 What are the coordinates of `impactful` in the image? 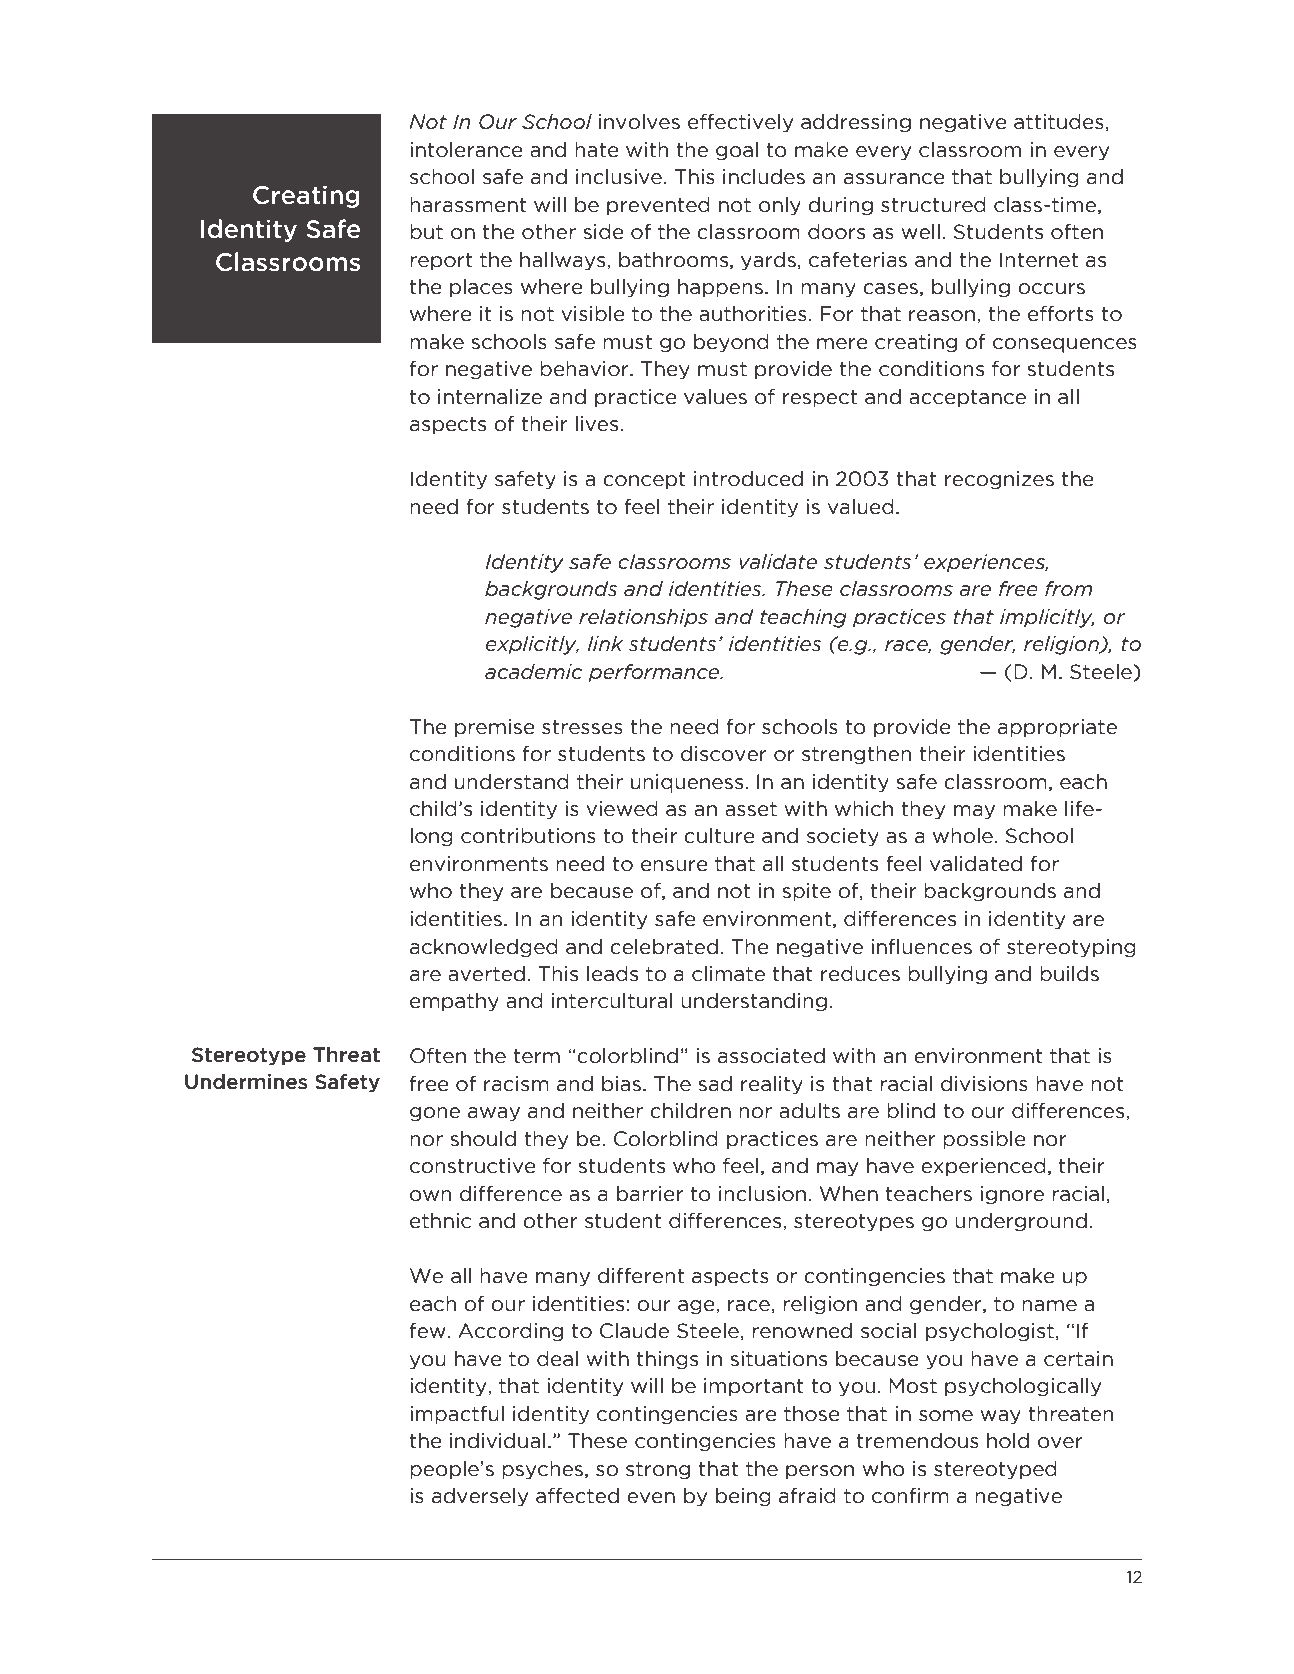 It's located at (457, 1415).
